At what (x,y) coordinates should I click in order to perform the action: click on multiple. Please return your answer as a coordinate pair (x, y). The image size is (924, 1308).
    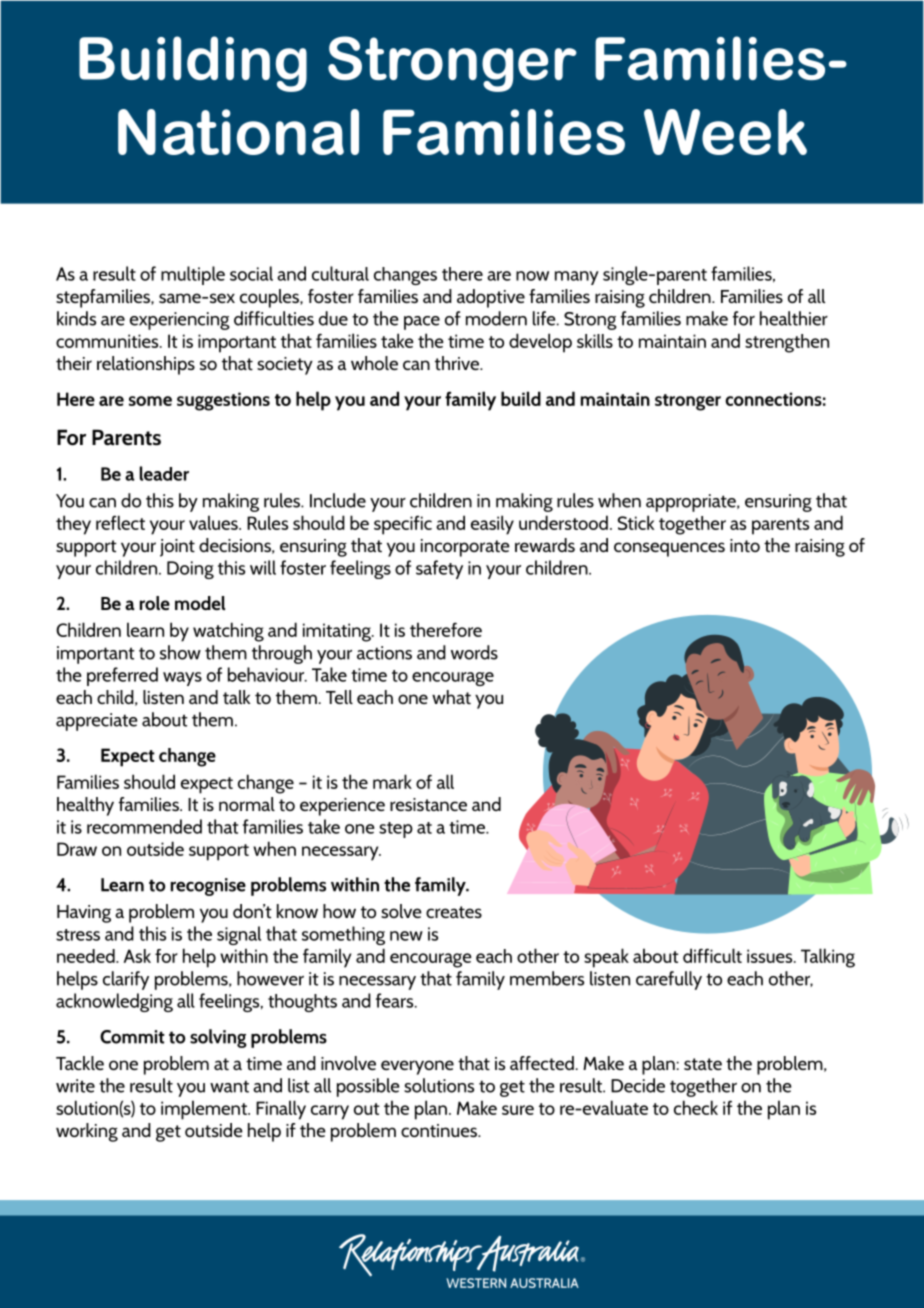
    Looking at the image, I should click on (193, 275).
